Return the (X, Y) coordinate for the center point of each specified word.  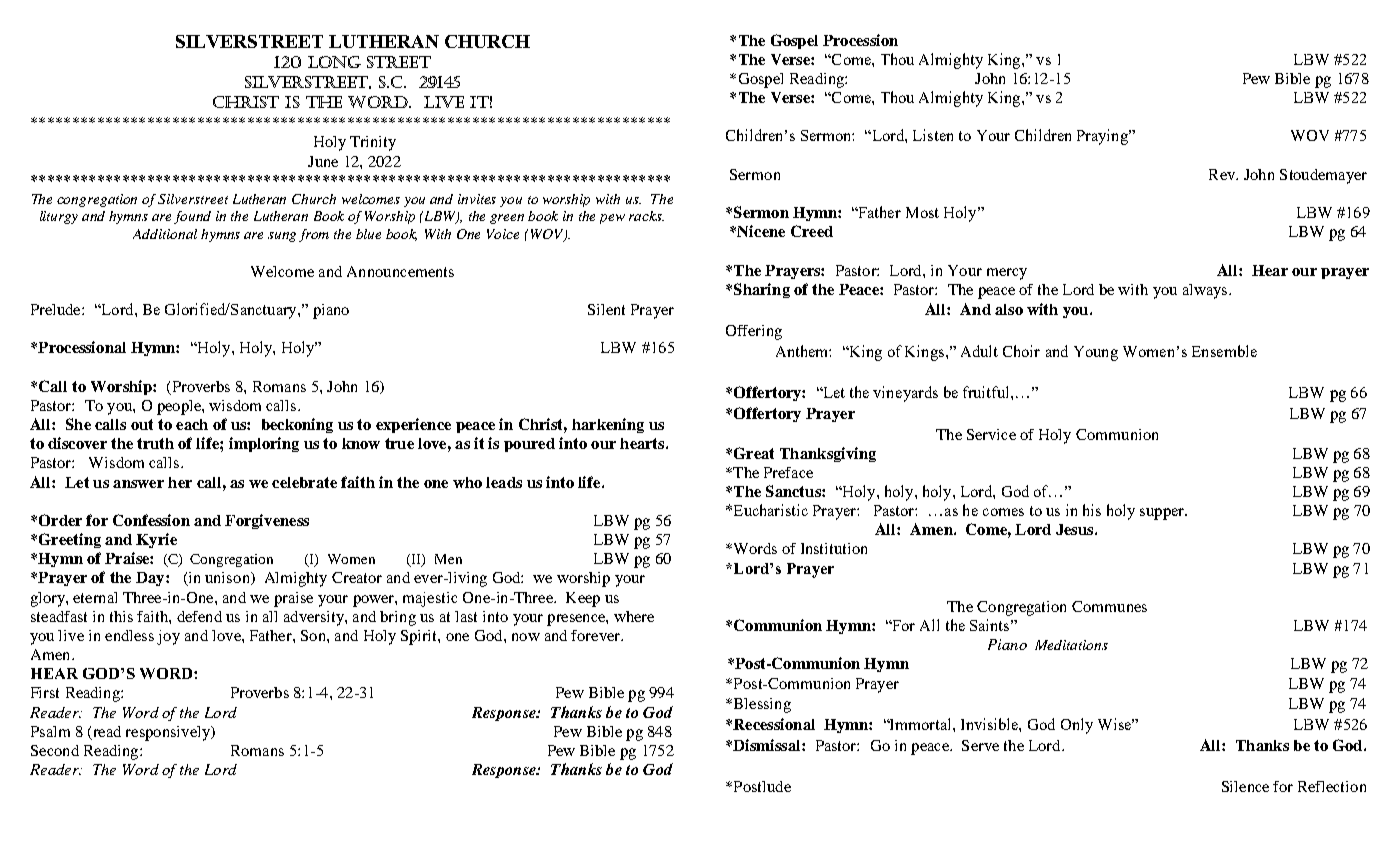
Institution (834, 548)
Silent (606, 309)
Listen (933, 135)
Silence (1245, 786)
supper (1163, 514)
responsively (169, 733)
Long (334, 62)
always (1206, 291)
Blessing (761, 705)
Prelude (57, 309)
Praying (1103, 137)
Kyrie (156, 540)
